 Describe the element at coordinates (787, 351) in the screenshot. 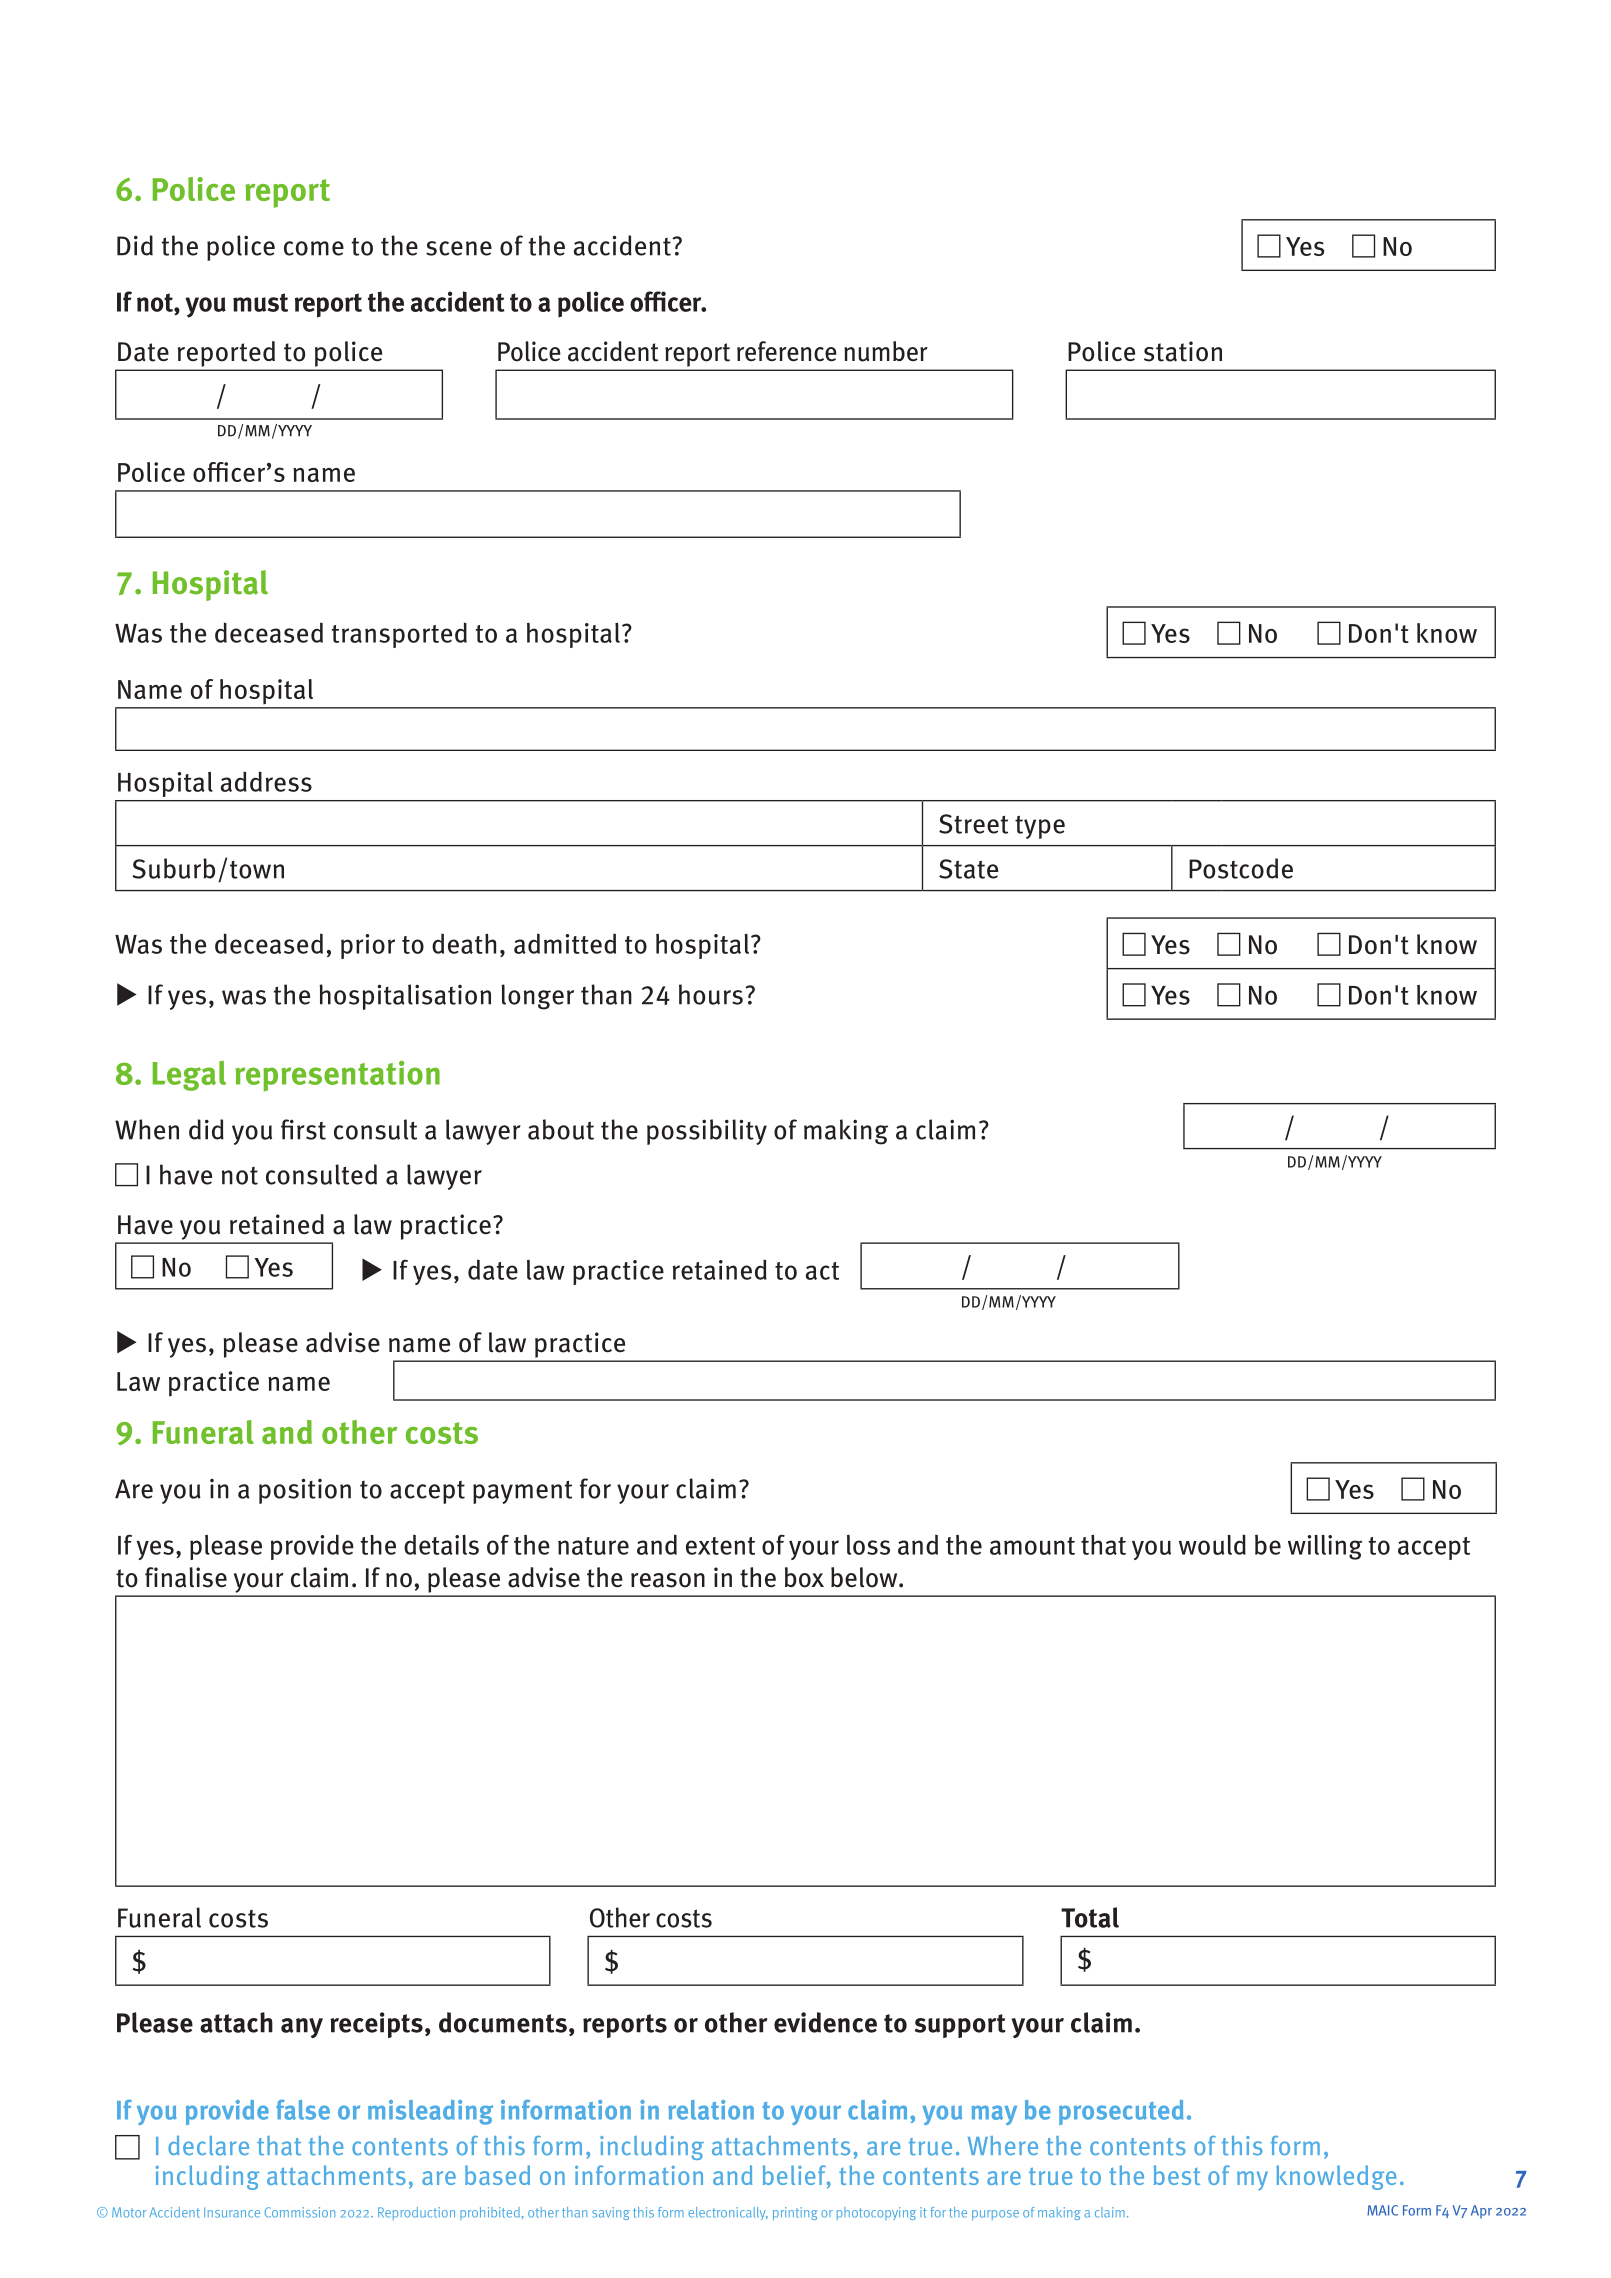

I see `reference` at that location.
